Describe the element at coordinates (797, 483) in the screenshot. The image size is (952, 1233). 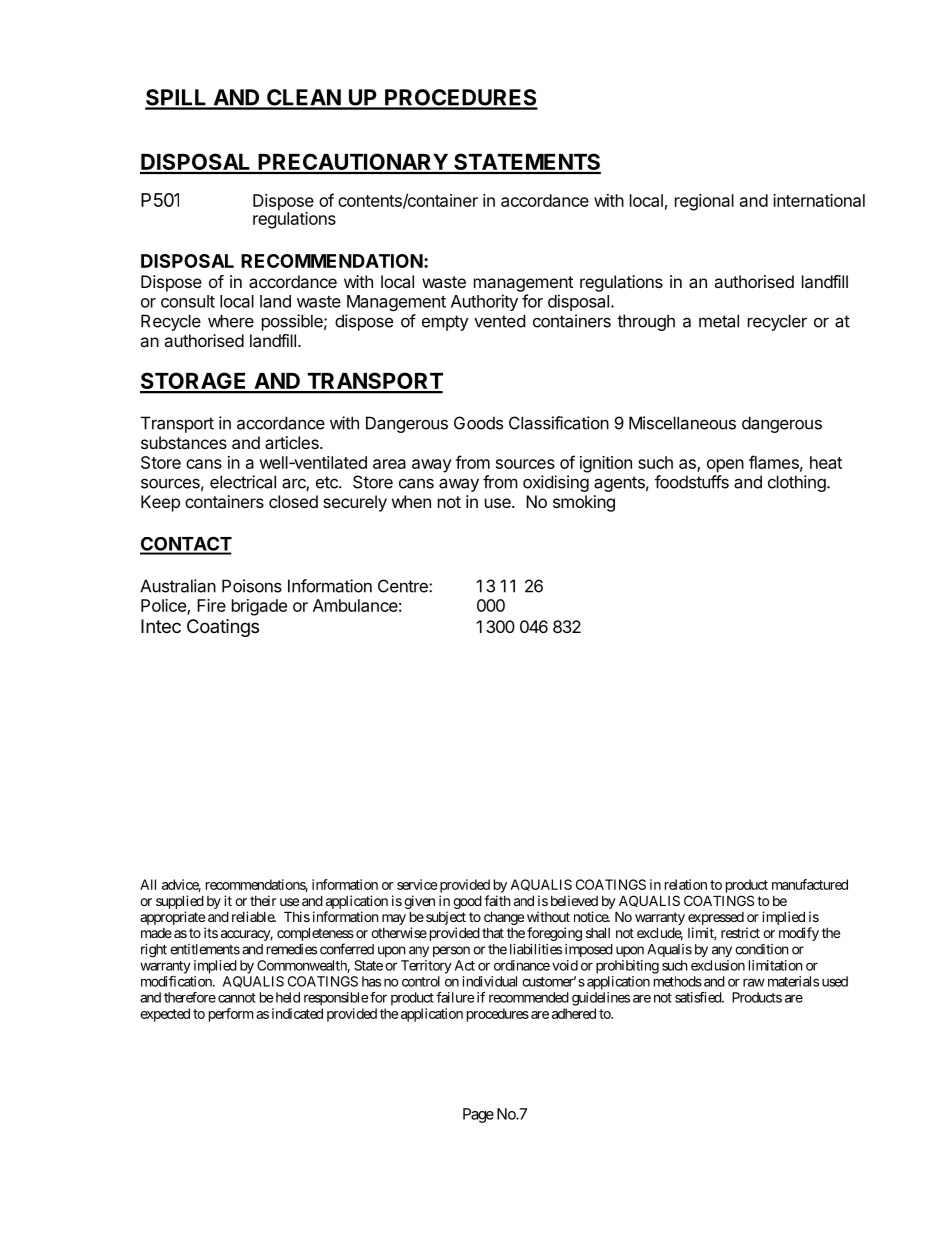
I see `clothing` at that location.
